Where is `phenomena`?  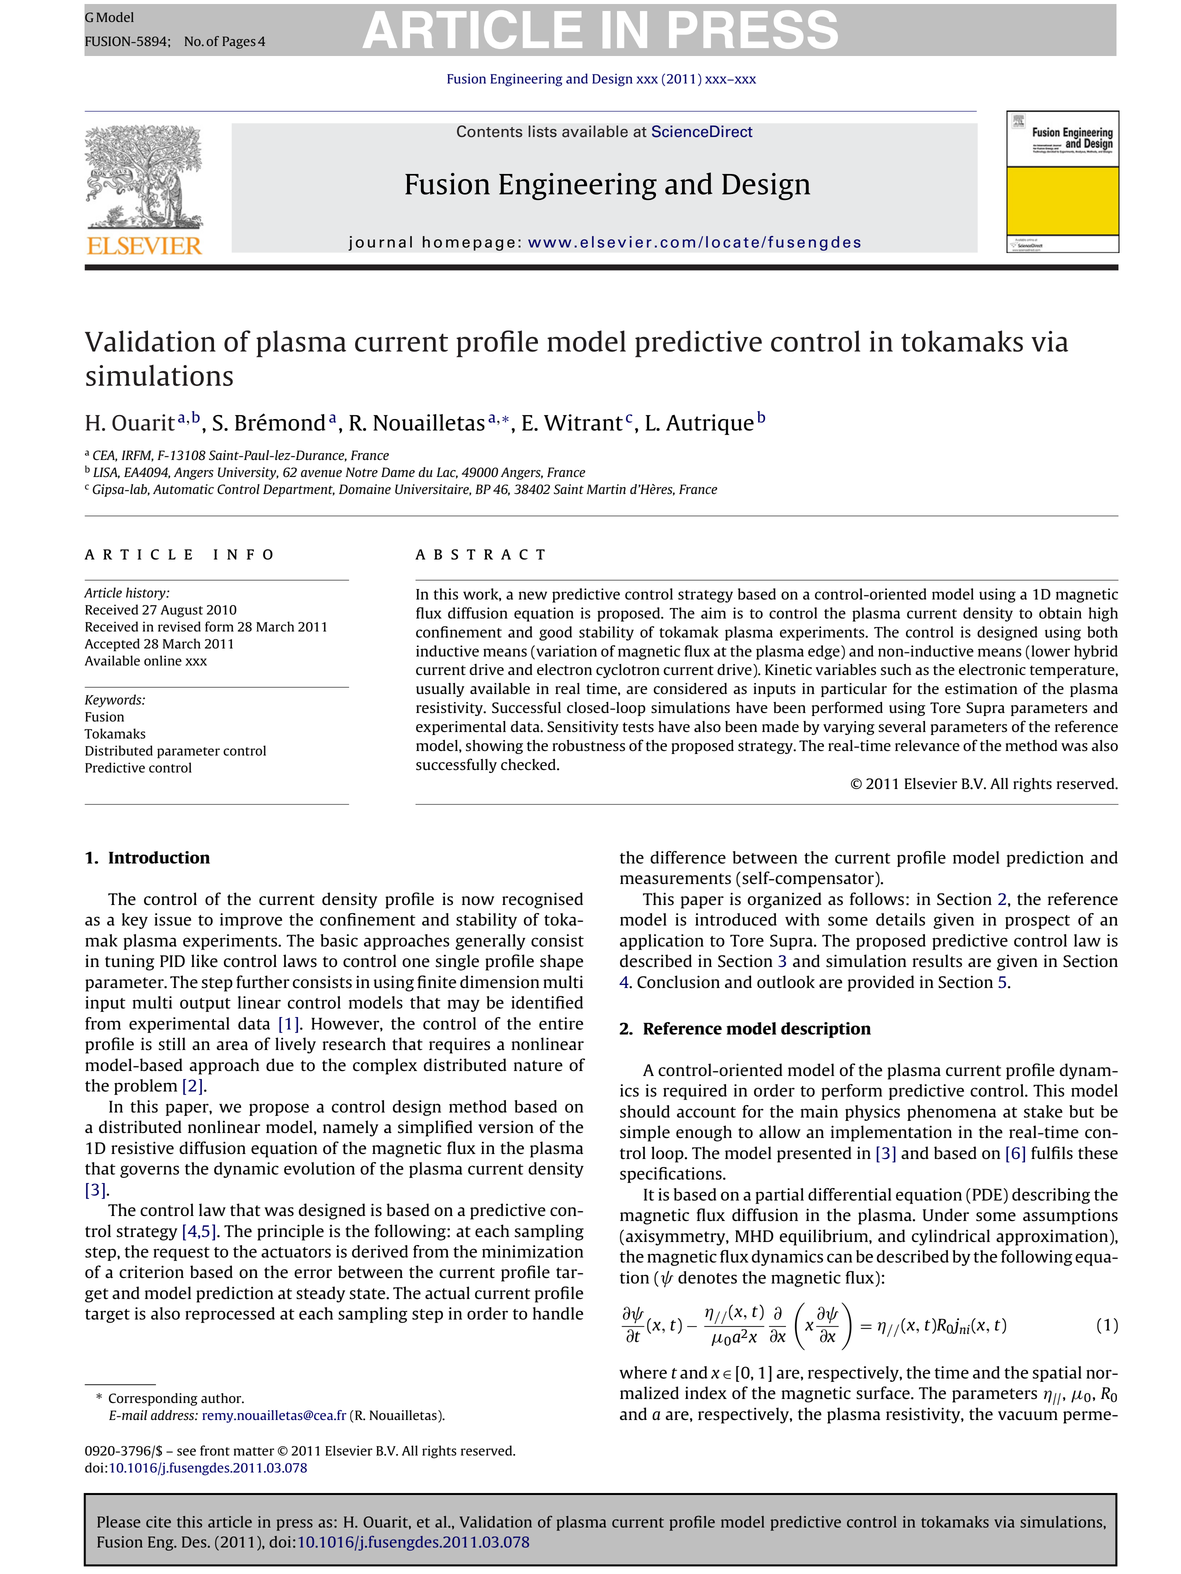
phenomena is located at coordinates (951, 1113).
